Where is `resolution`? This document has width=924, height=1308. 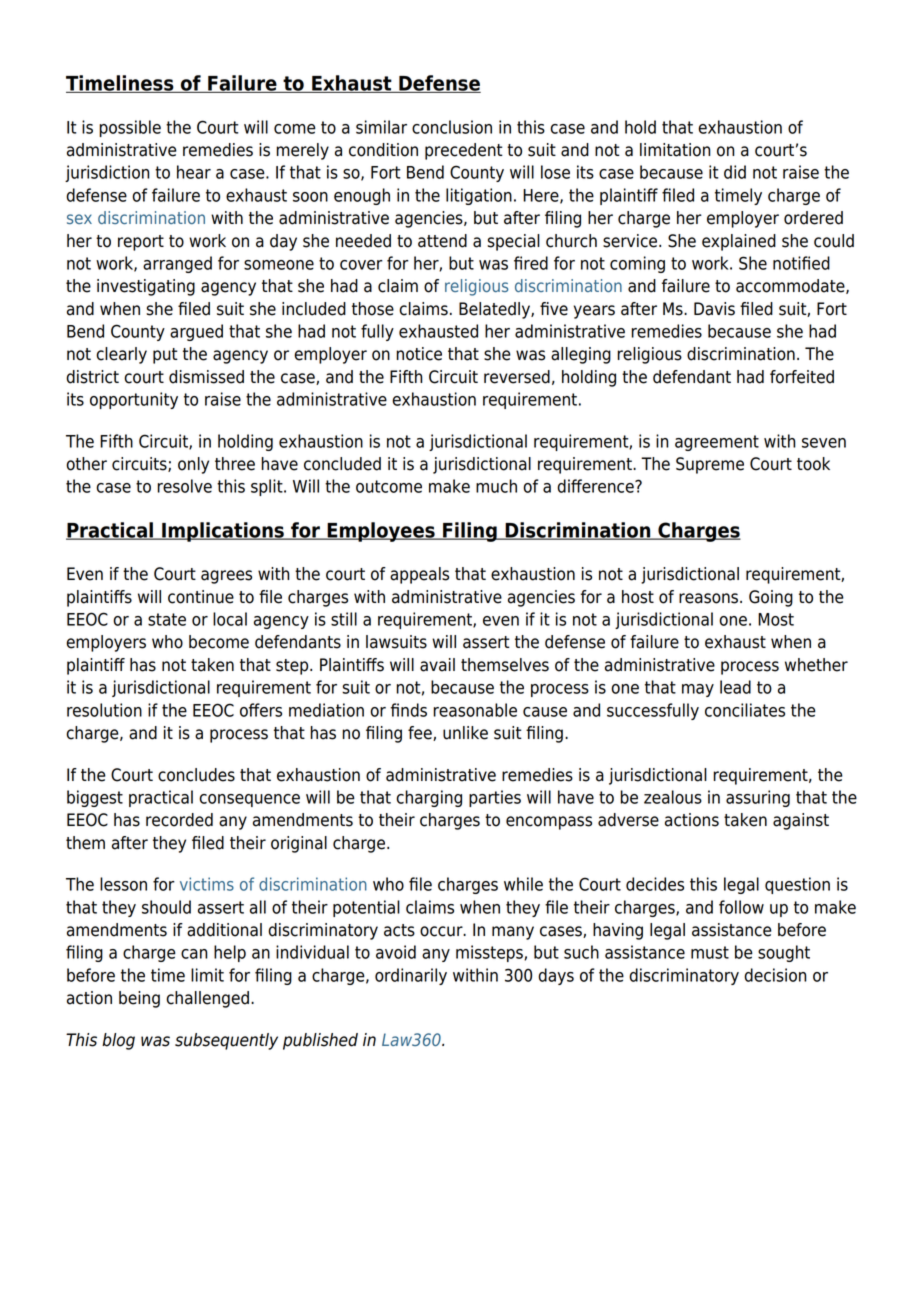 resolution is located at coordinates (104, 710).
